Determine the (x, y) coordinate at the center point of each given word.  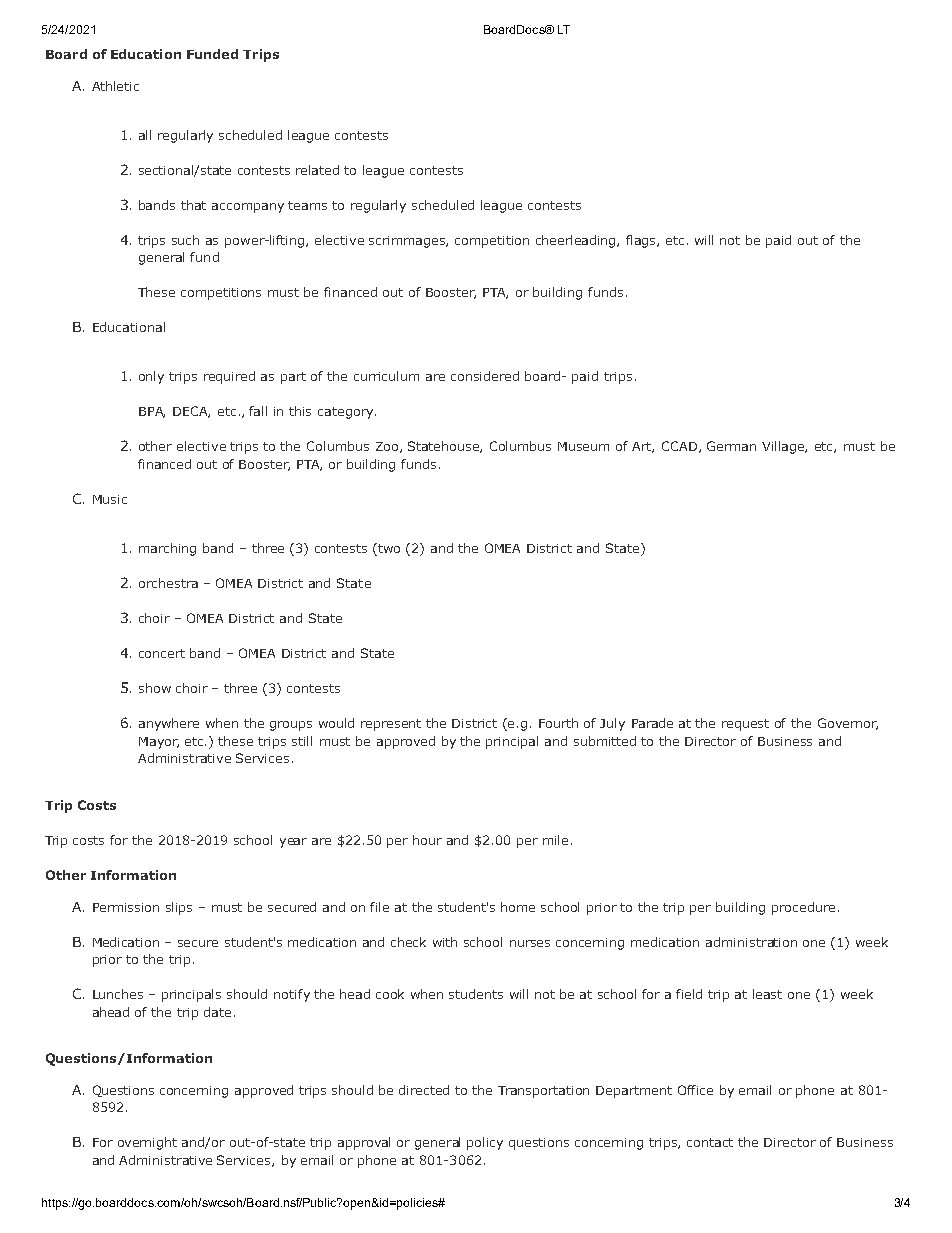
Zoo (388, 447)
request (745, 725)
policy (485, 1143)
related (317, 170)
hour (427, 840)
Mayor (159, 743)
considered (485, 376)
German (731, 446)
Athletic (115, 86)
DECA (191, 412)
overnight (147, 1143)
